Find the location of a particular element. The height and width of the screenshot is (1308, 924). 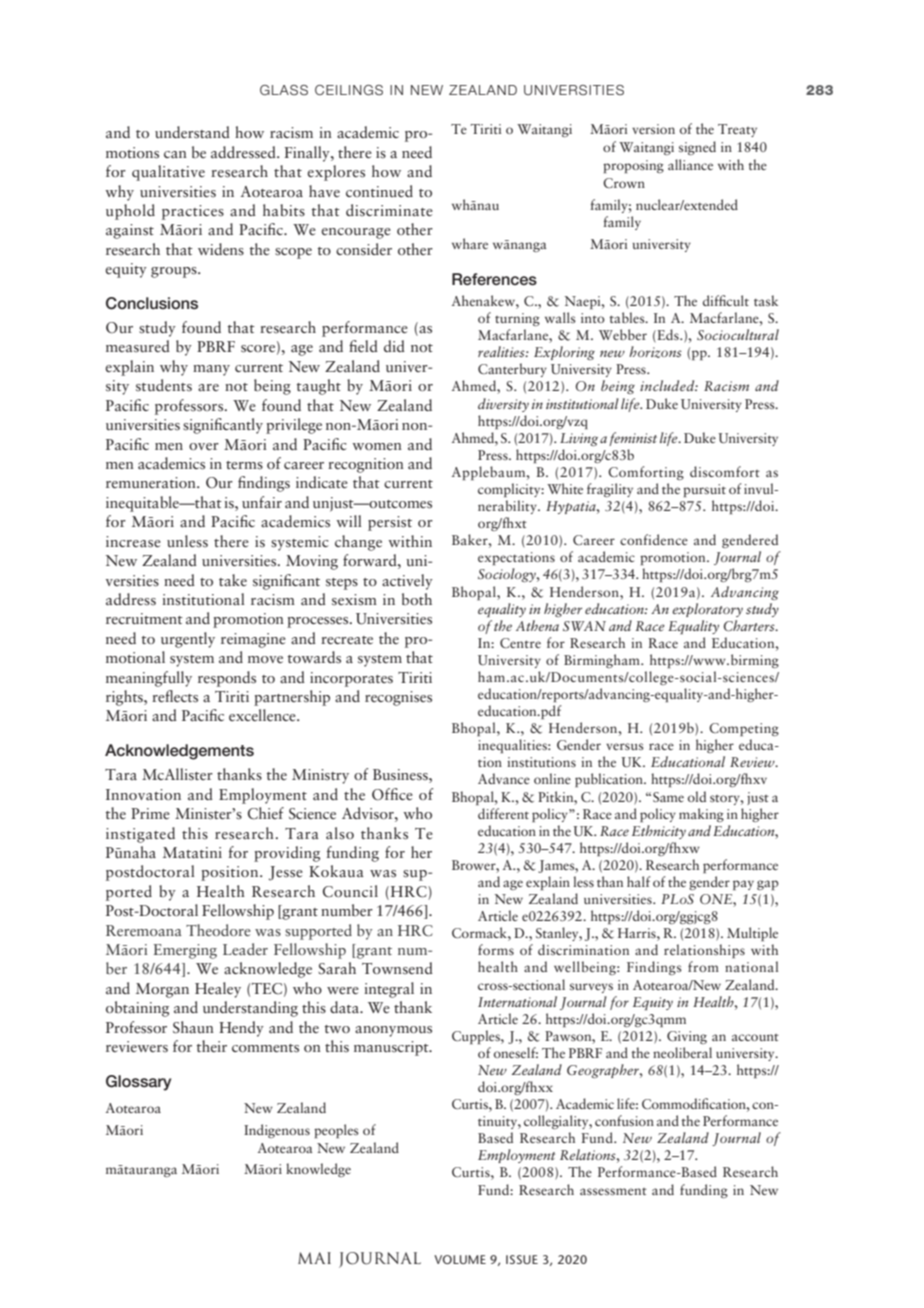

MAI is located at coordinates (314, 1258).
